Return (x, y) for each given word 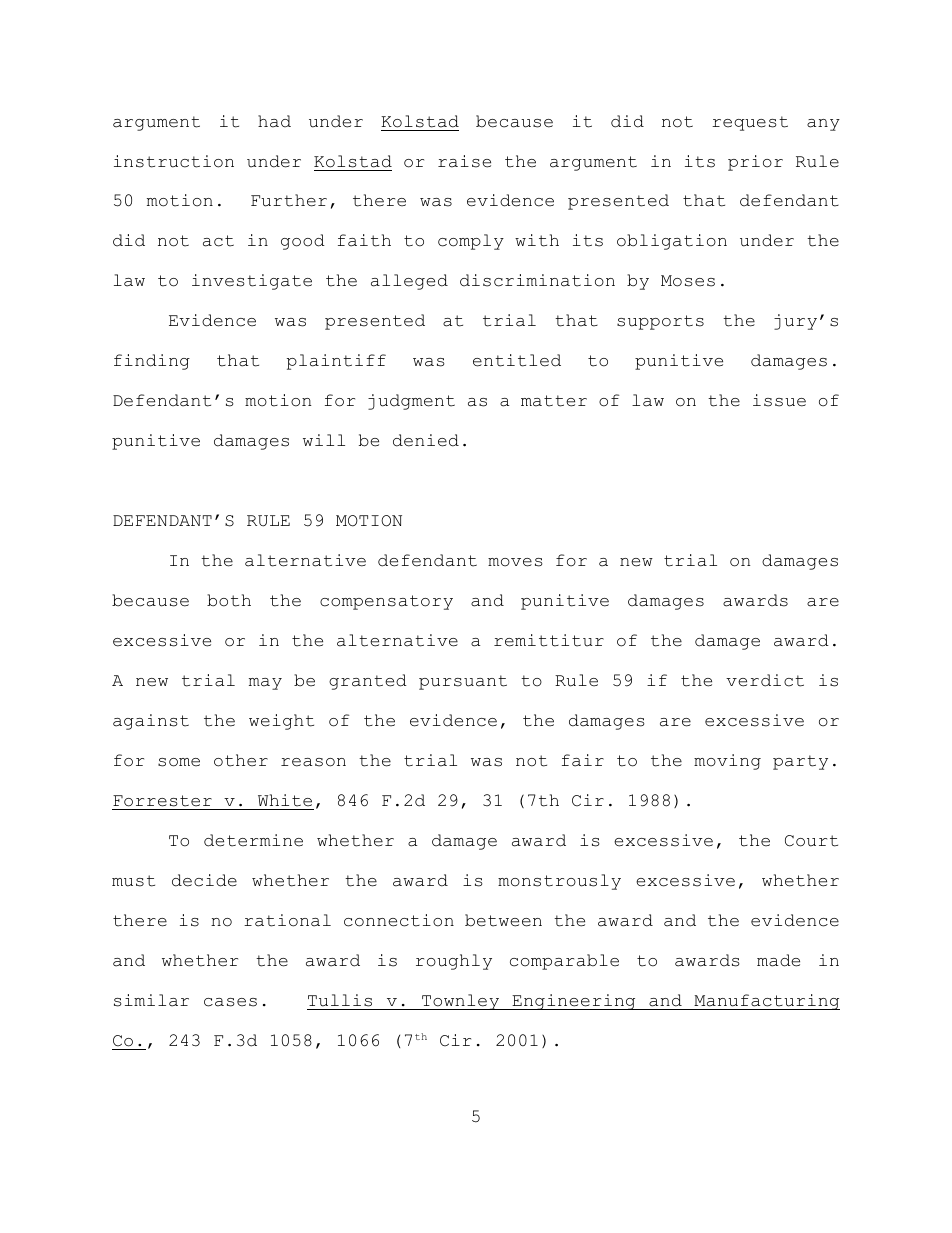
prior (755, 163)
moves (515, 562)
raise (464, 161)
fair (583, 760)
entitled (517, 360)
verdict (765, 680)
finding (152, 362)
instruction (174, 161)
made (778, 960)
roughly (454, 962)
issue (779, 400)
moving (727, 762)
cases (230, 1002)
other (241, 760)
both (229, 600)
